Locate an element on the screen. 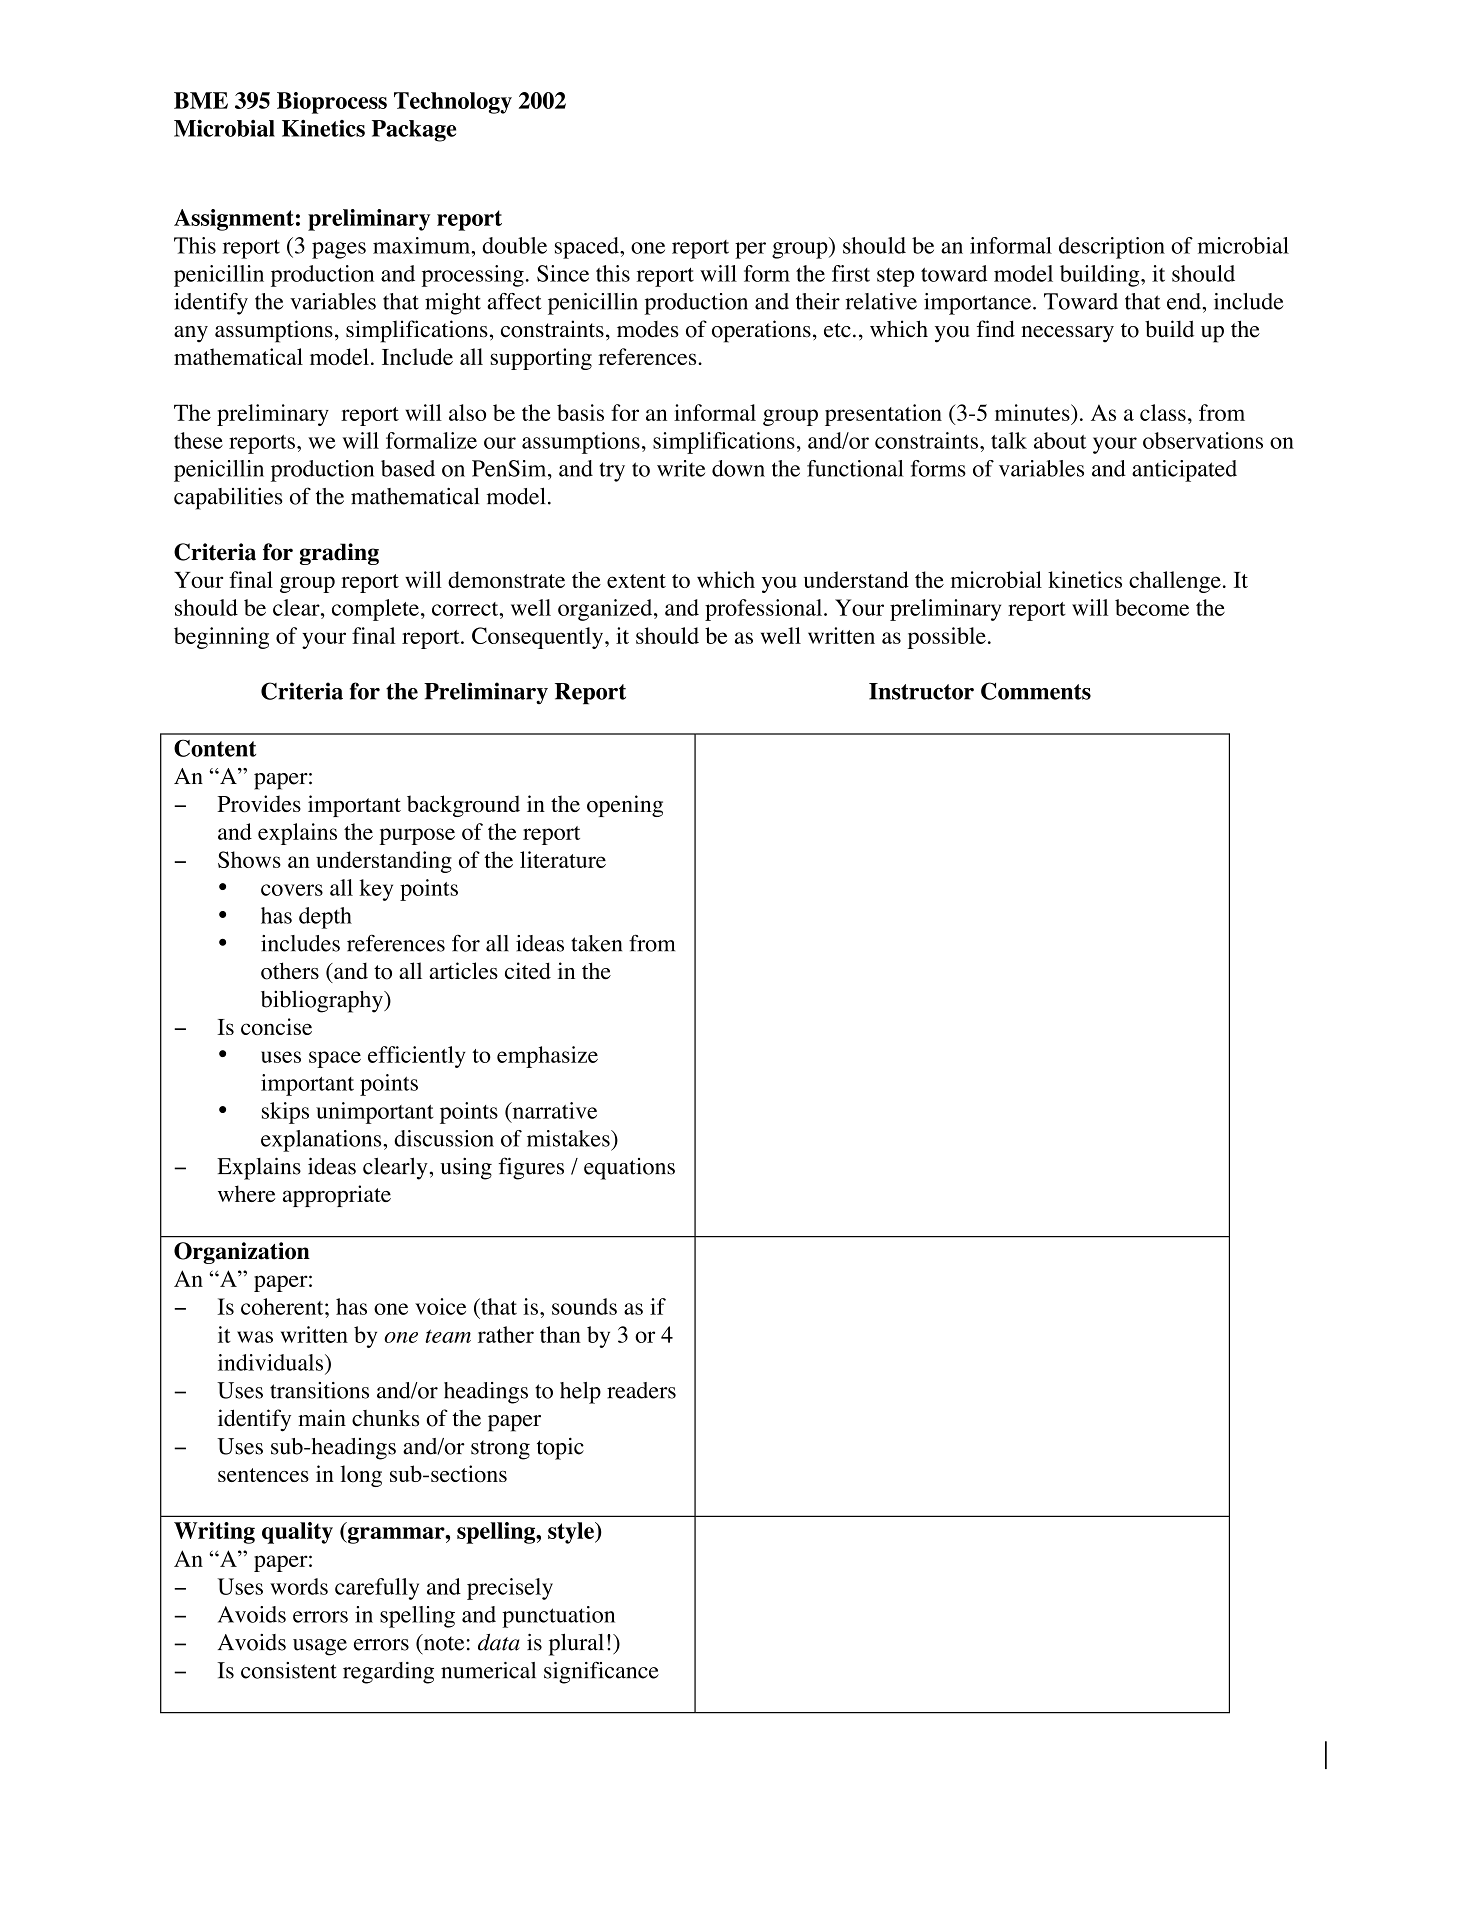 This screenshot has height=1911, width=1477. readers is located at coordinates (641, 1390).
